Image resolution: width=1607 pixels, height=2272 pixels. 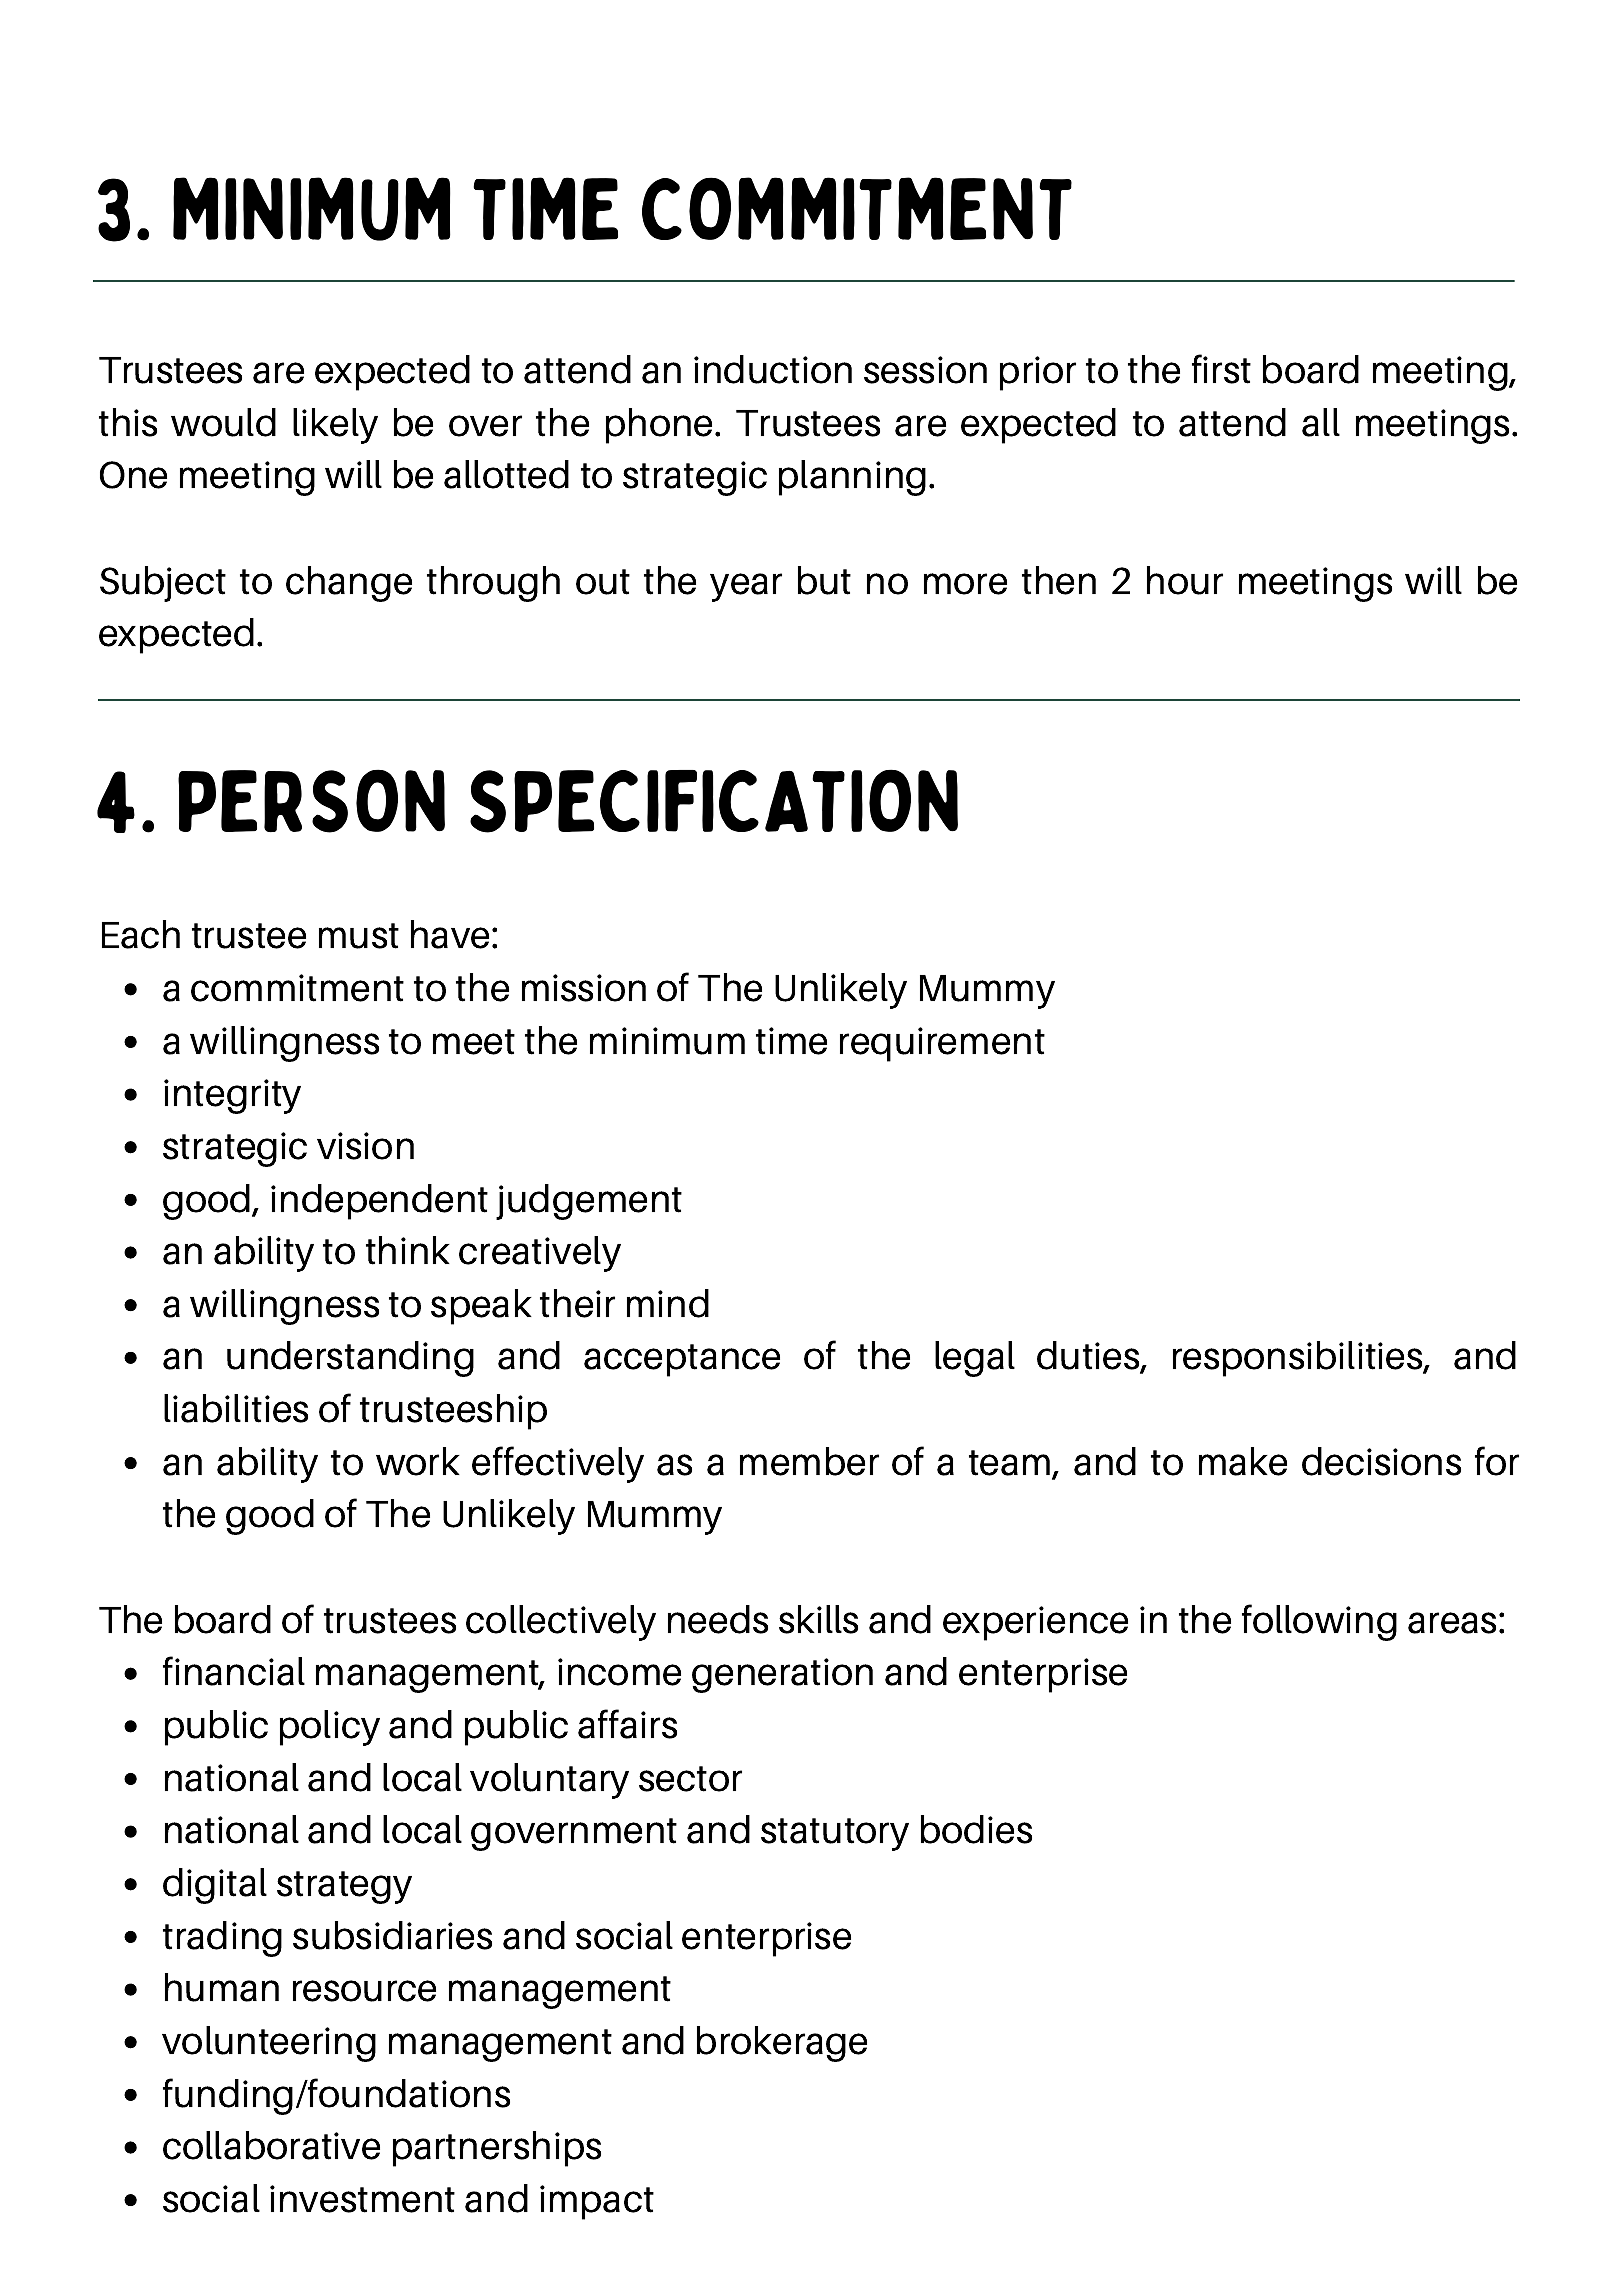 What do you see at coordinates (234, 1671) in the document?
I see `financial` at bounding box center [234, 1671].
